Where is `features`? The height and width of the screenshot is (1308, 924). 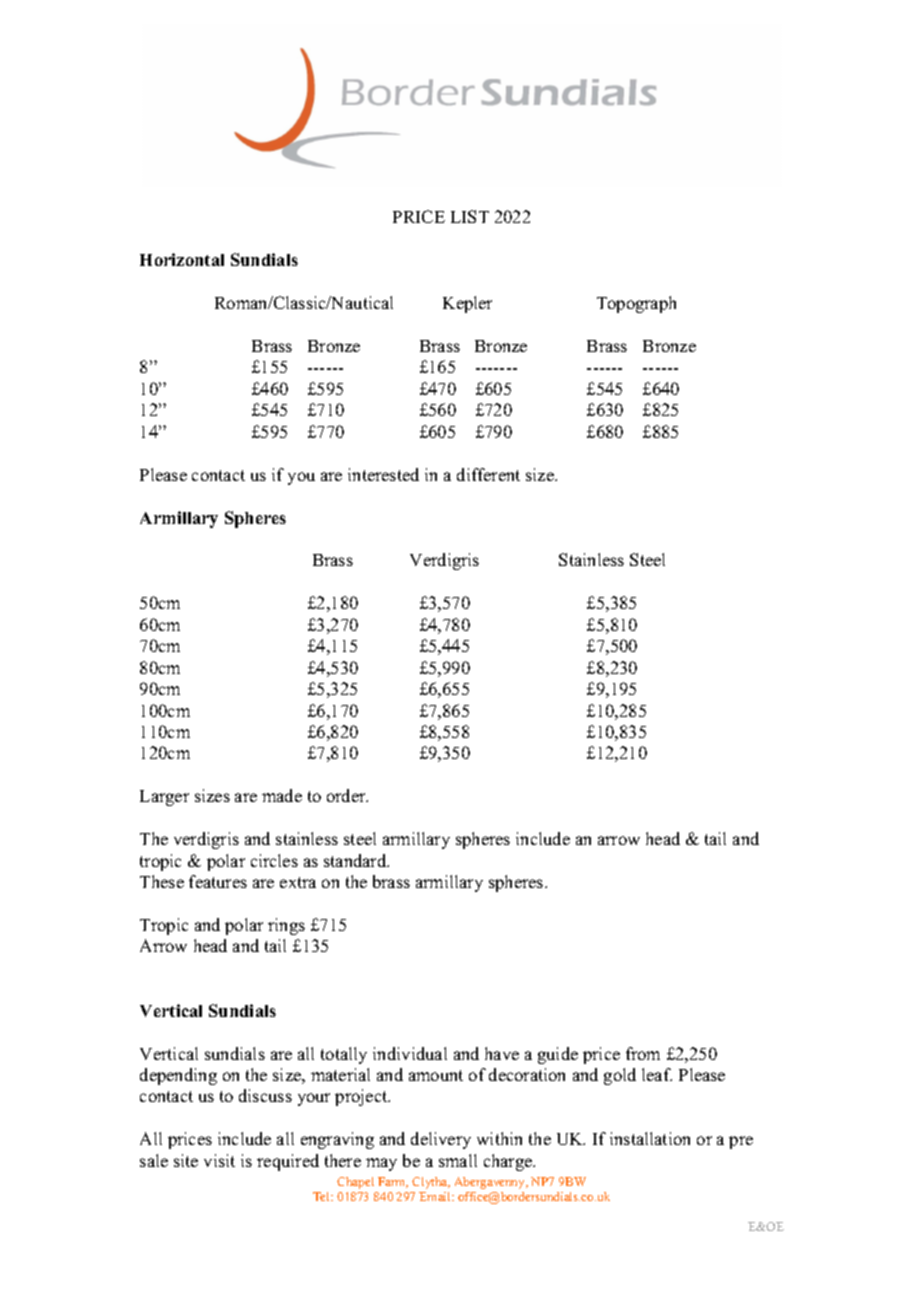
features is located at coordinates (218, 881).
